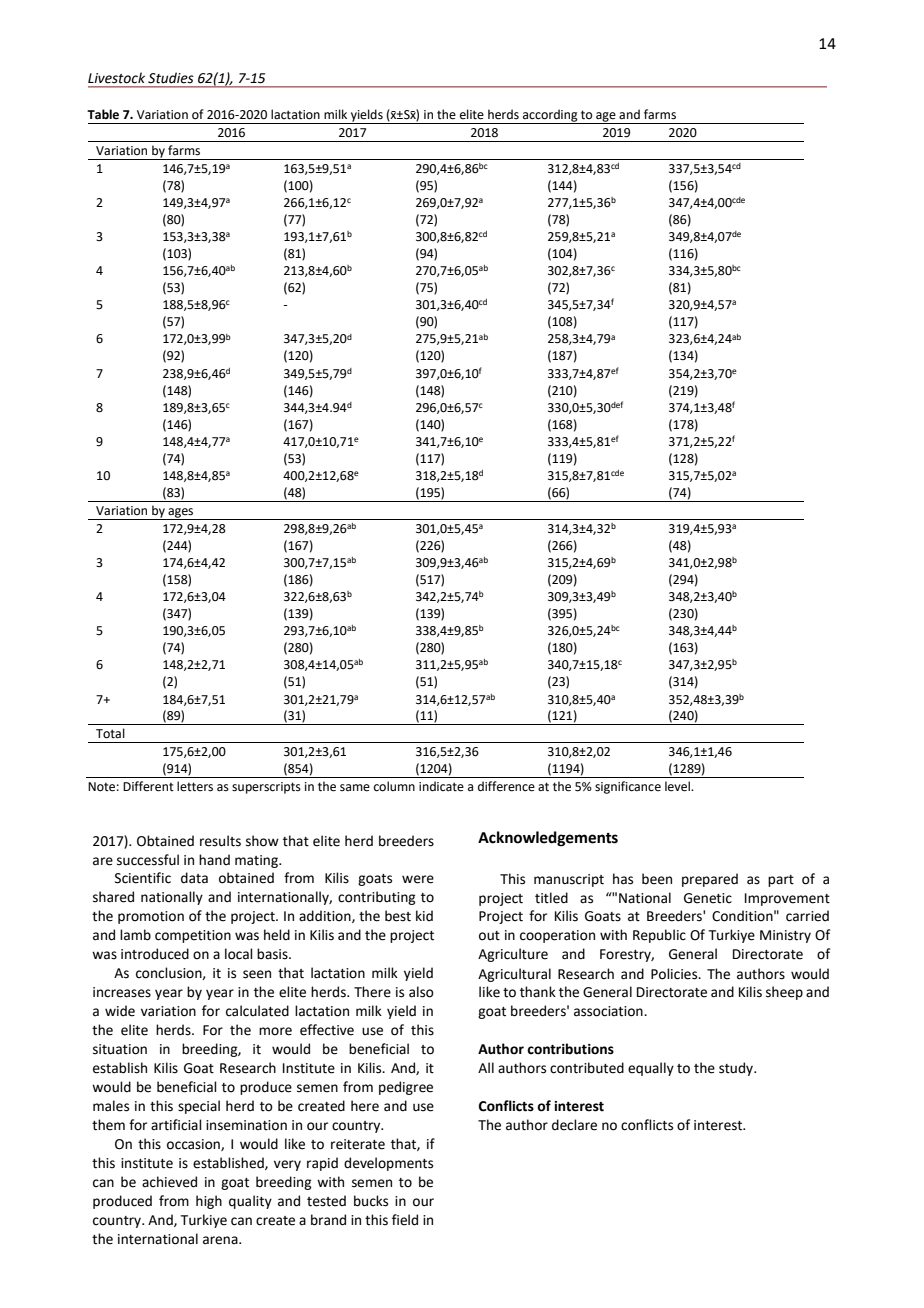  Describe the element at coordinates (506, 786) in the page. I see `difference` at that location.
